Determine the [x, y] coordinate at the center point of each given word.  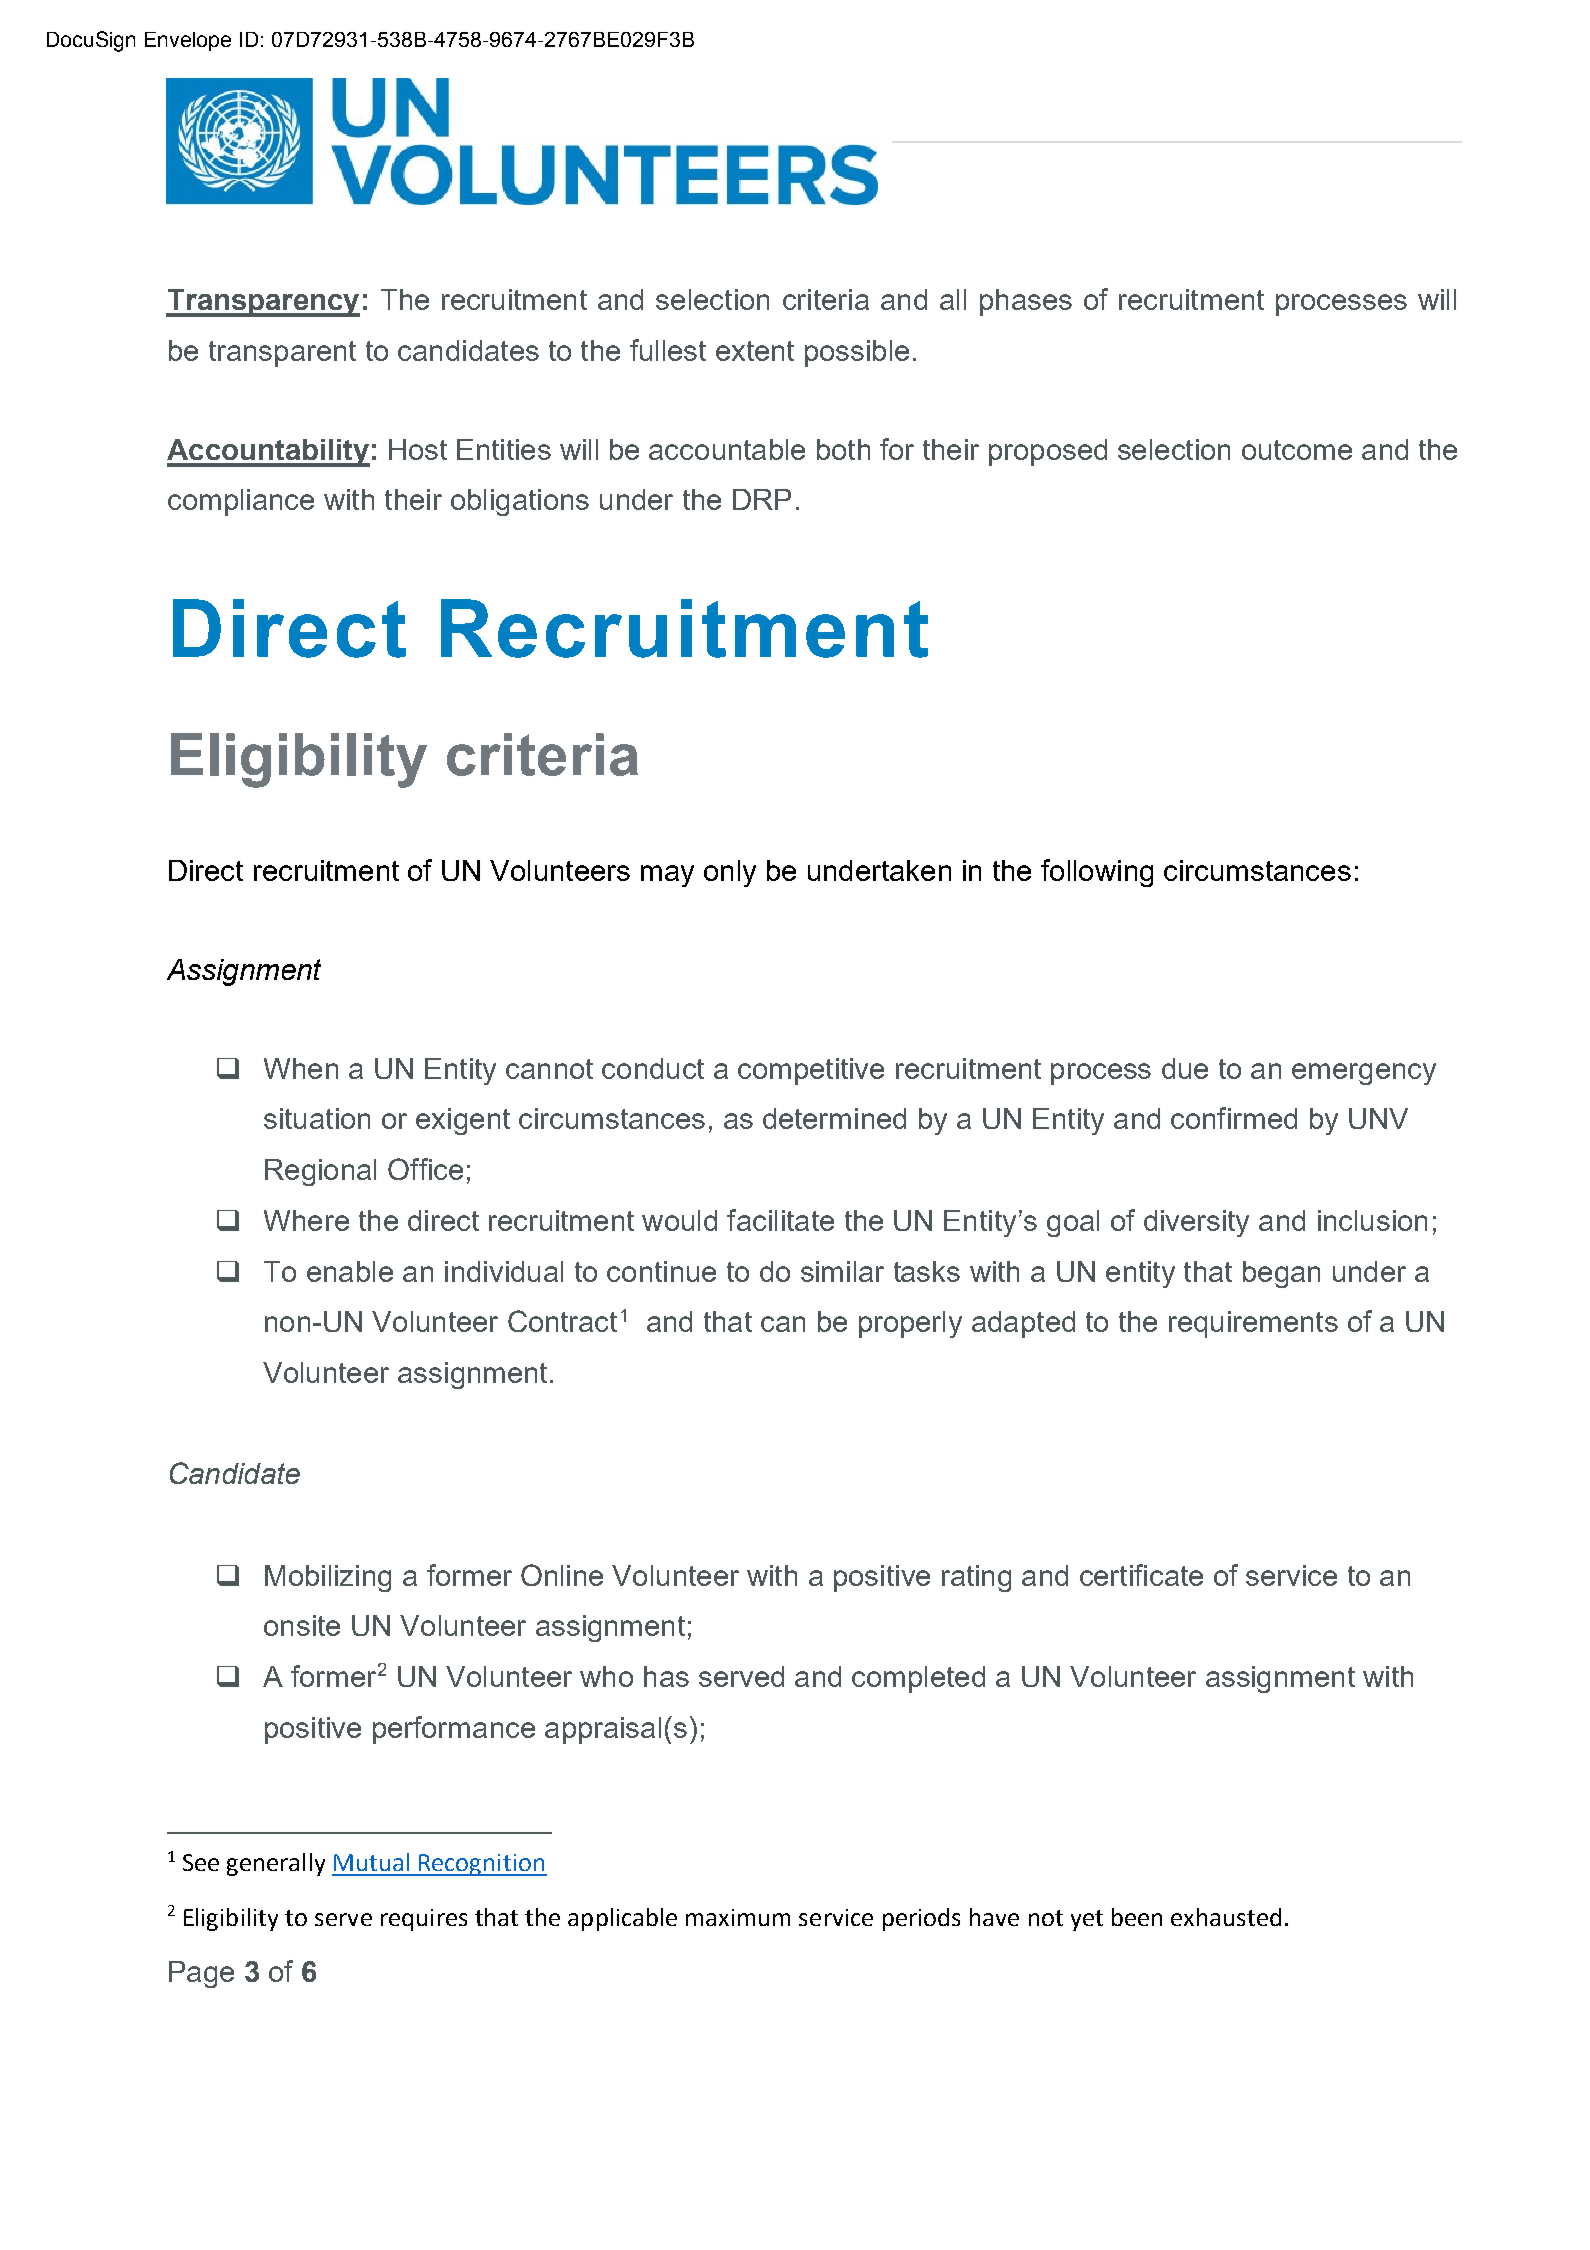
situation [317, 1118]
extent [755, 351]
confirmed [1234, 1118]
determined [834, 1118]
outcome [1297, 450]
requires [424, 1920]
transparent [282, 354]
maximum [738, 1917]
